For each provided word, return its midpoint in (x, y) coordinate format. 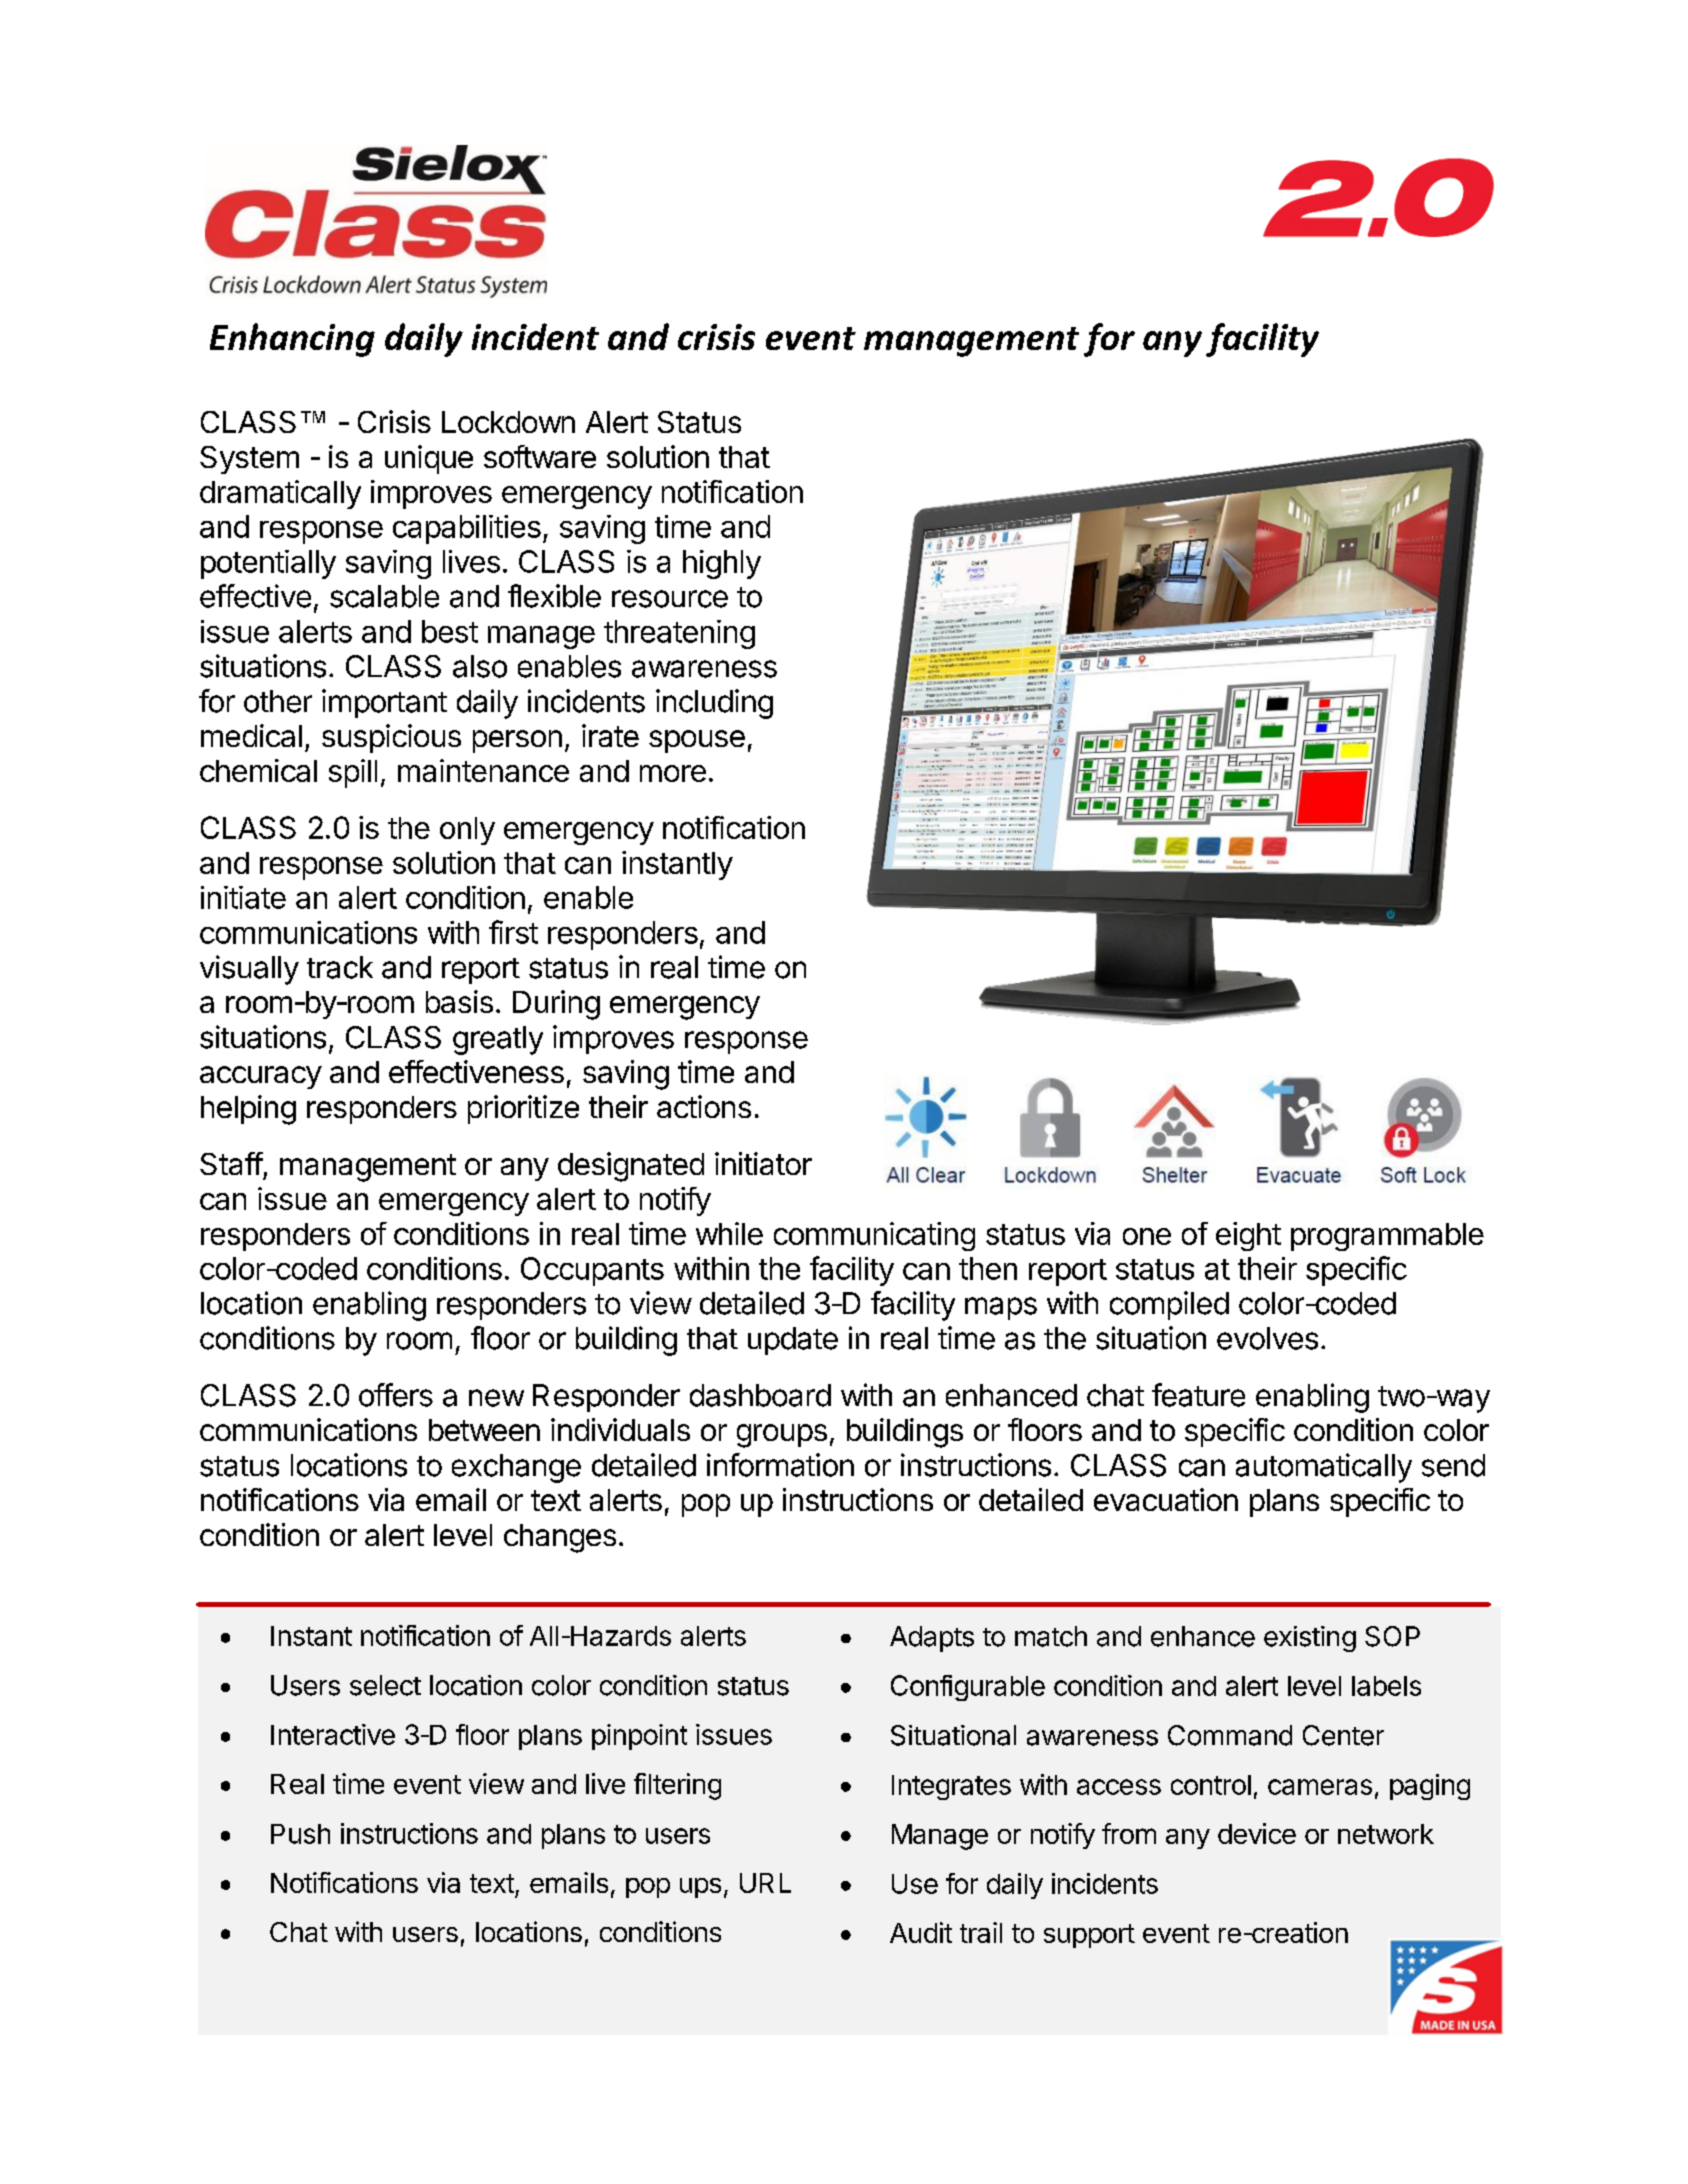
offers (396, 1395)
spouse (697, 741)
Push (300, 1834)
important (384, 703)
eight (1248, 1236)
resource (670, 599)
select (385, 1685)
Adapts (932, 1639)
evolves (1267, 1338)
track (340, 967)
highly (722, 564)
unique (429, 459)
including (714, 704)
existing (1310, 1639)
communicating (874, 1236)
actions (704, 1106)
